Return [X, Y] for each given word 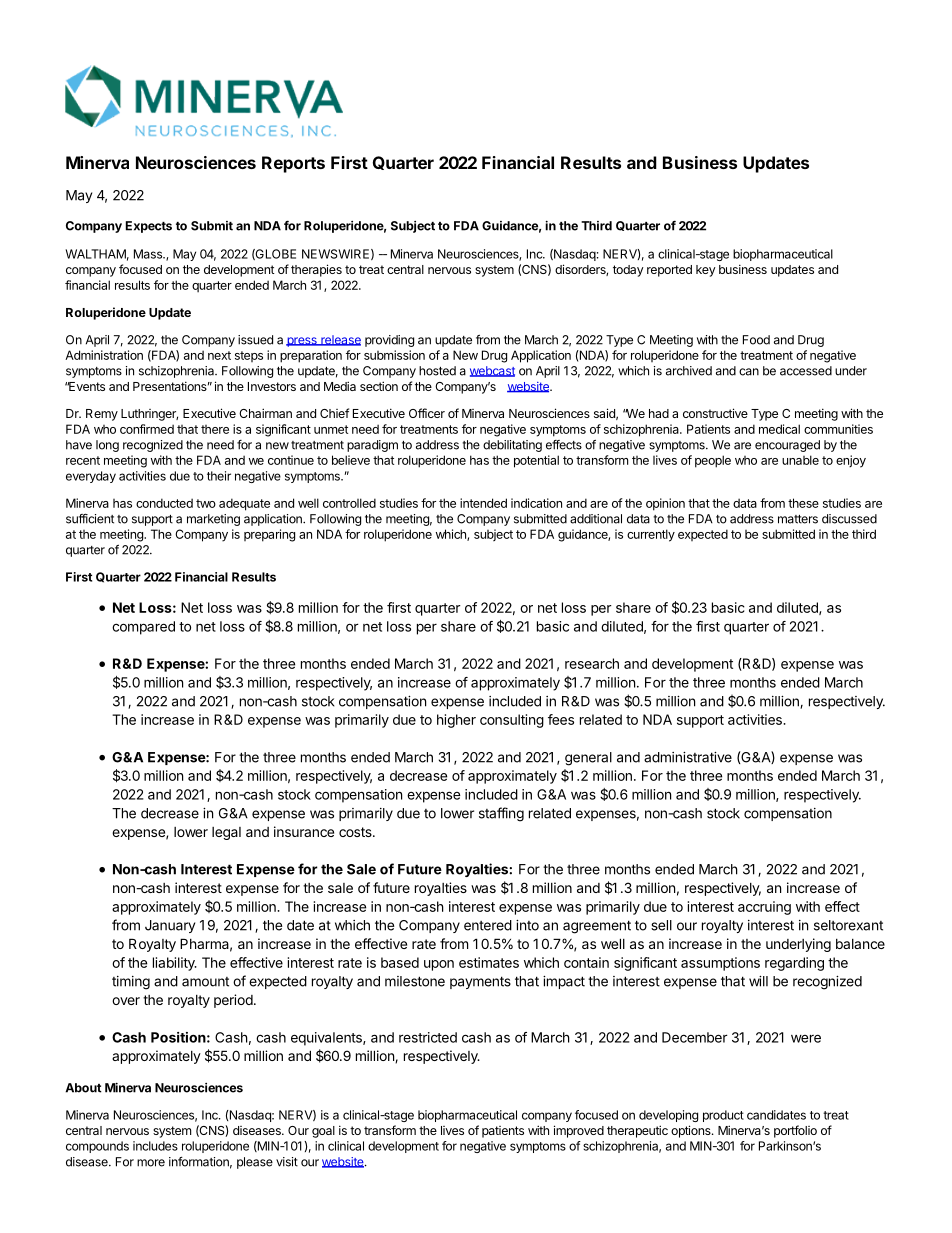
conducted [164, 503]
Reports [293, 164]
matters [798, 519]
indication [536, 503]
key [706, 271]
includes [155, 1146]
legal [226, 833]
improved [579, 1131]
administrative [688, 757]
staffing [501, 814]
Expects [149, 227]
